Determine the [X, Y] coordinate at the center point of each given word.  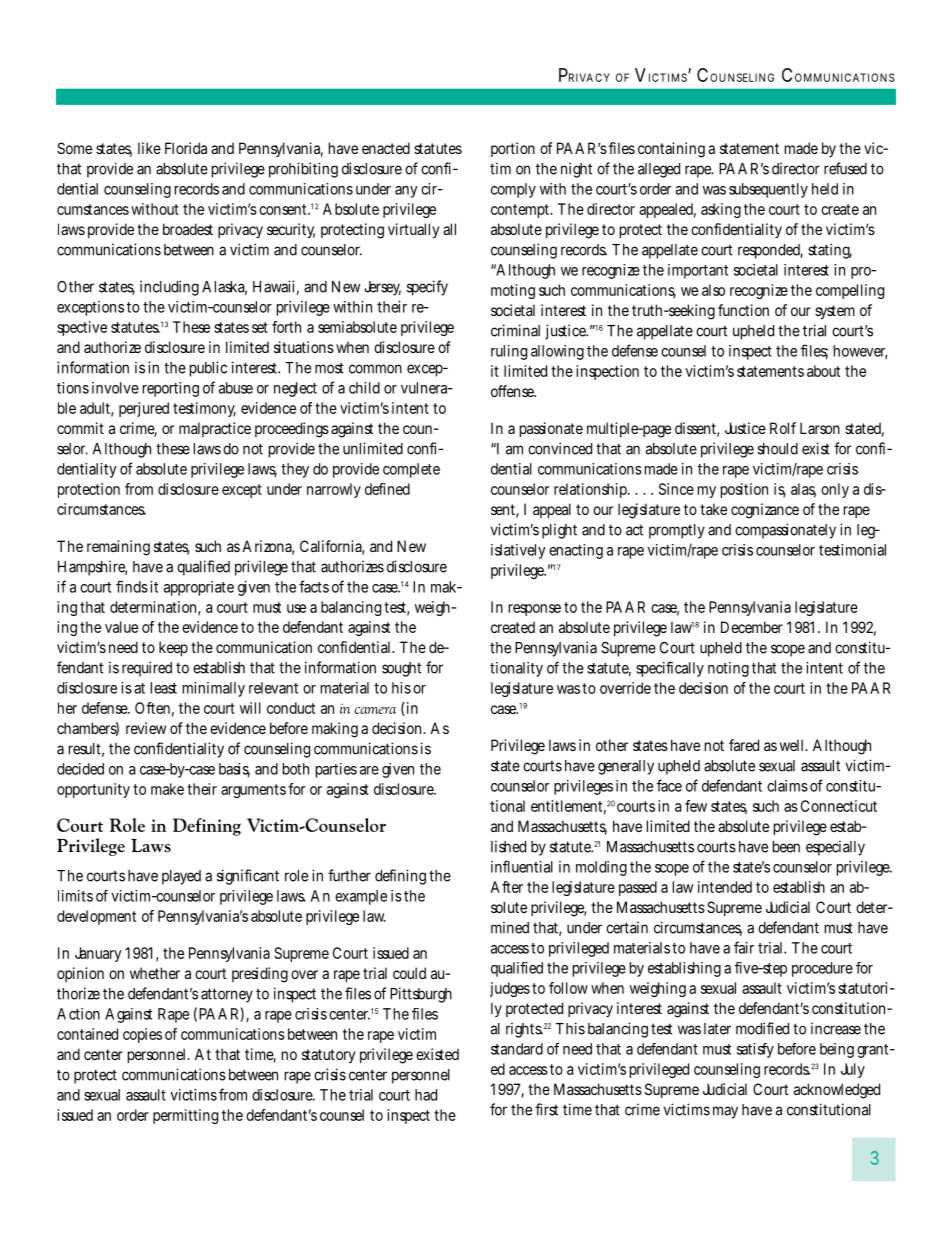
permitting [185, 1116]
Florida [186, 148]
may [725, 1112]
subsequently [768, 190]
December [752, 627]
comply [513, 190]
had [426, 1095]
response [535, 610]
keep [173, 648]
